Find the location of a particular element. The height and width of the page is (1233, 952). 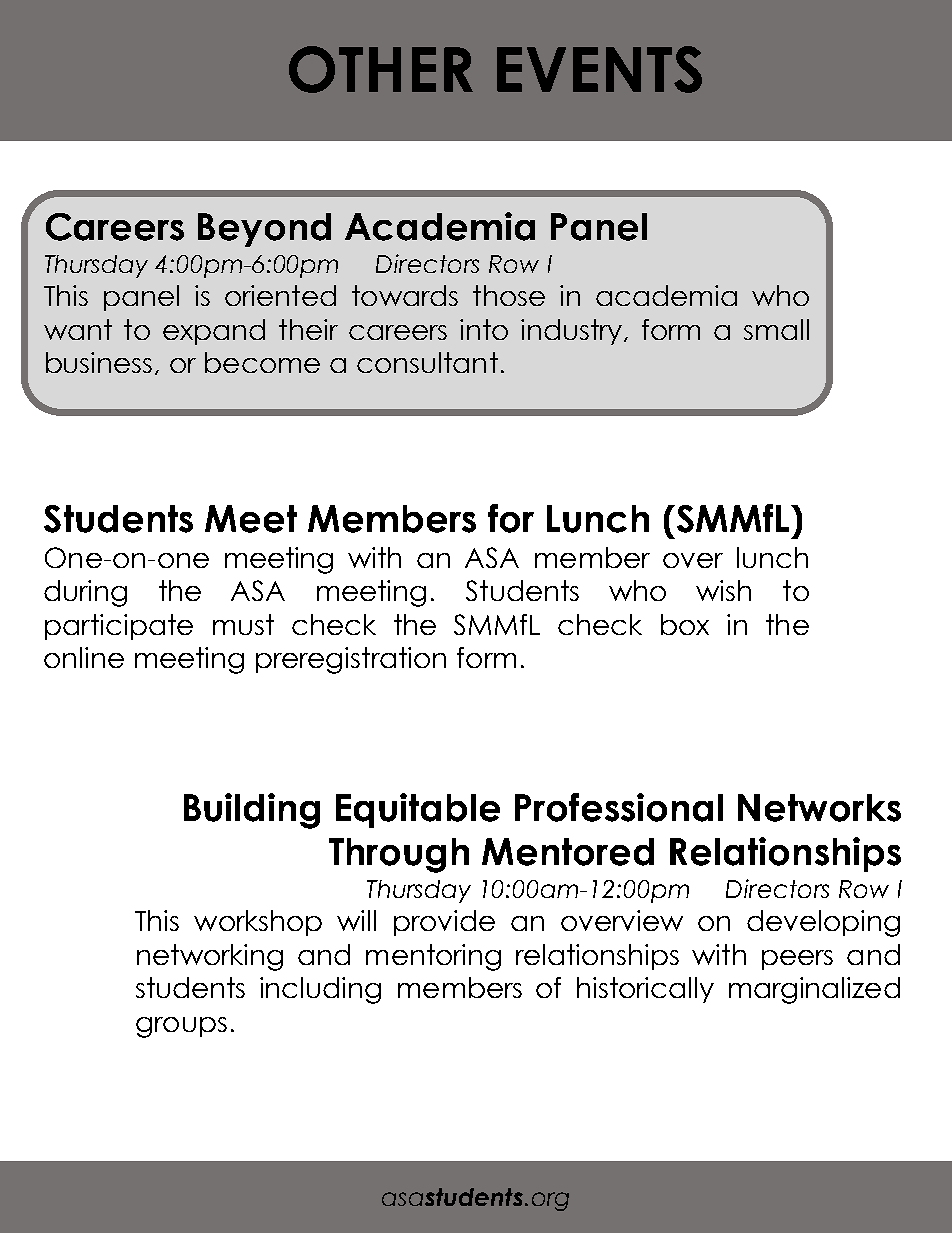

small is located at coordinates (776, 329).
